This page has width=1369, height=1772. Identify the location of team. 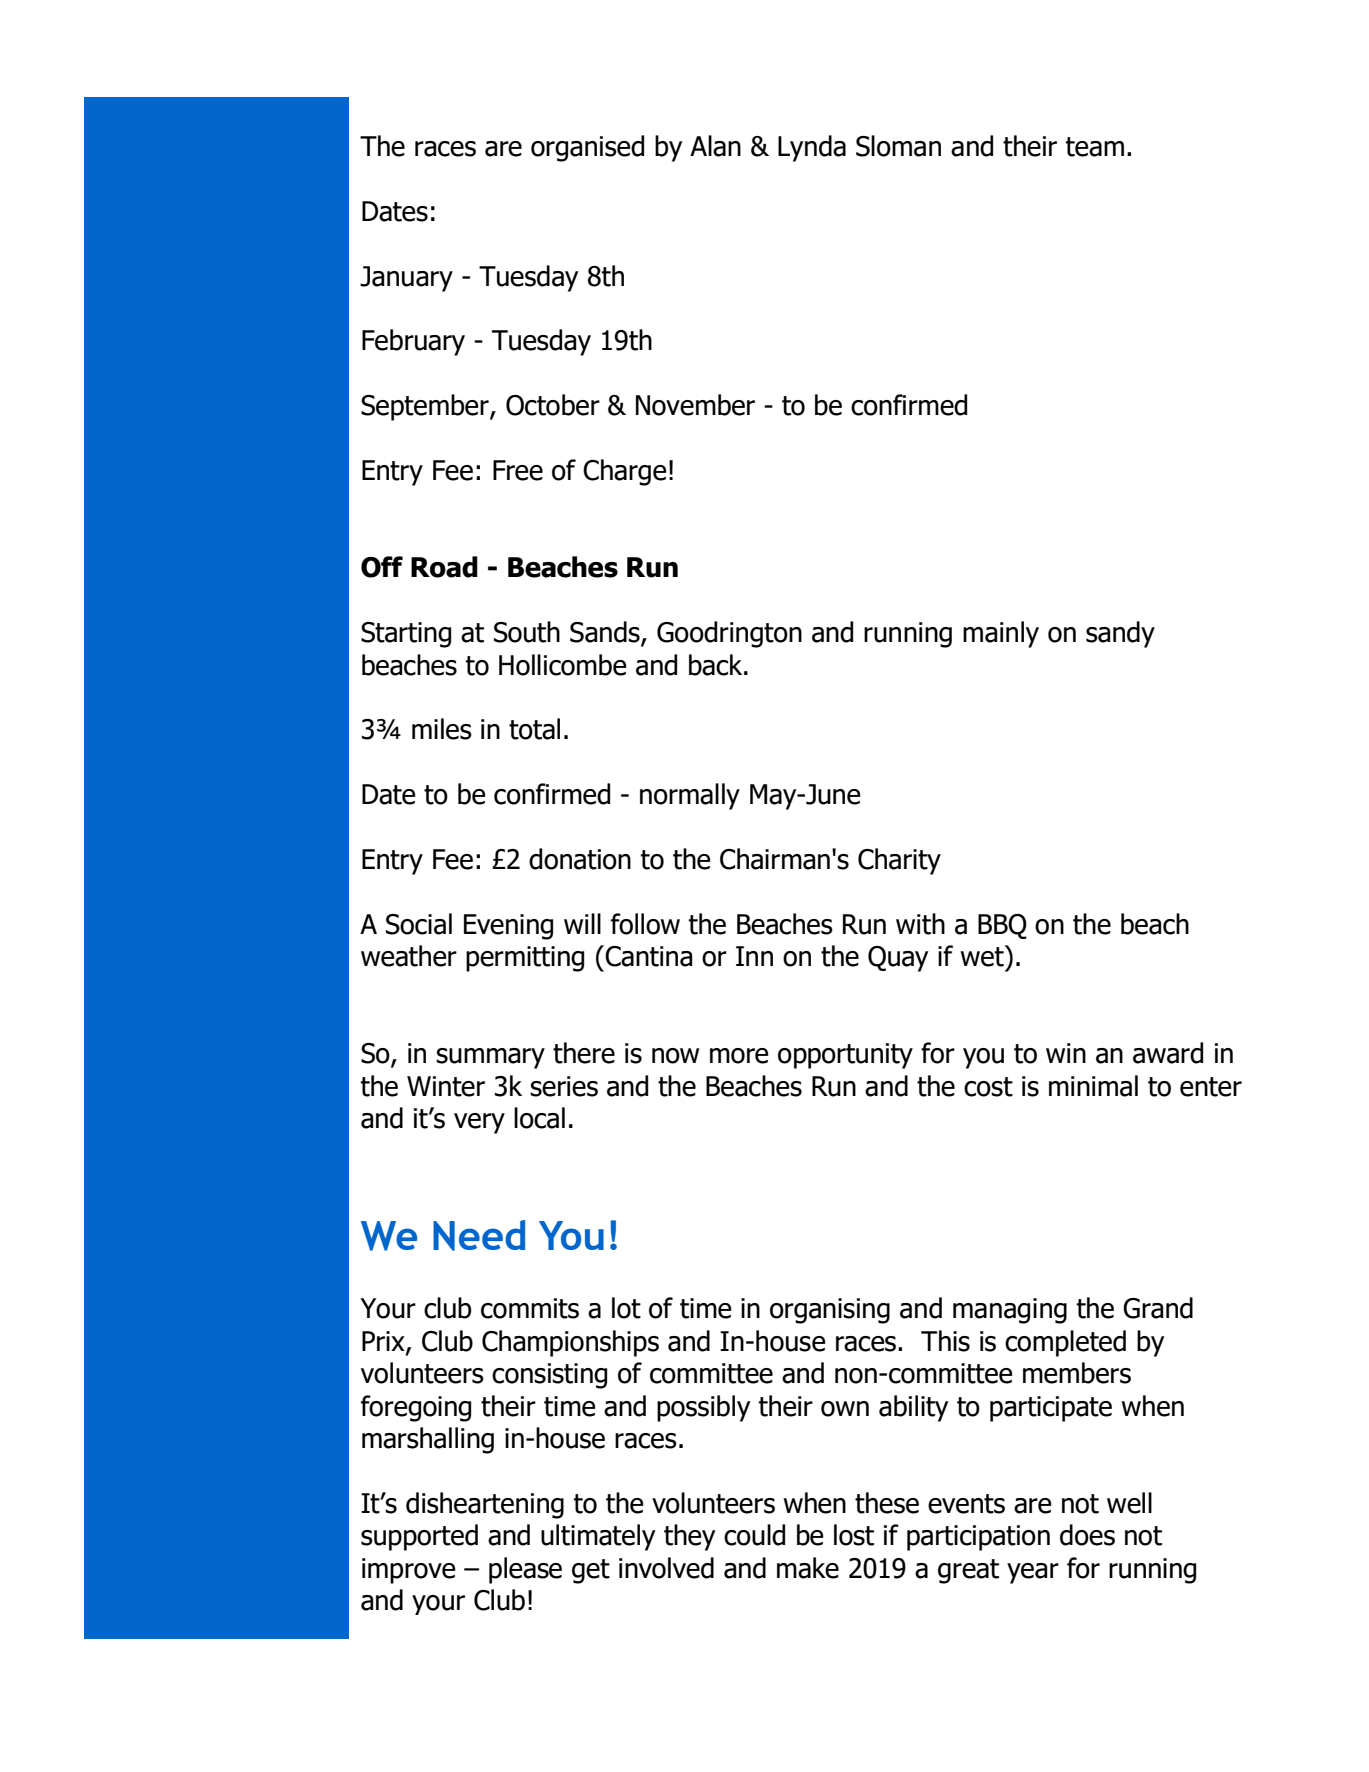
(1095, 147).
